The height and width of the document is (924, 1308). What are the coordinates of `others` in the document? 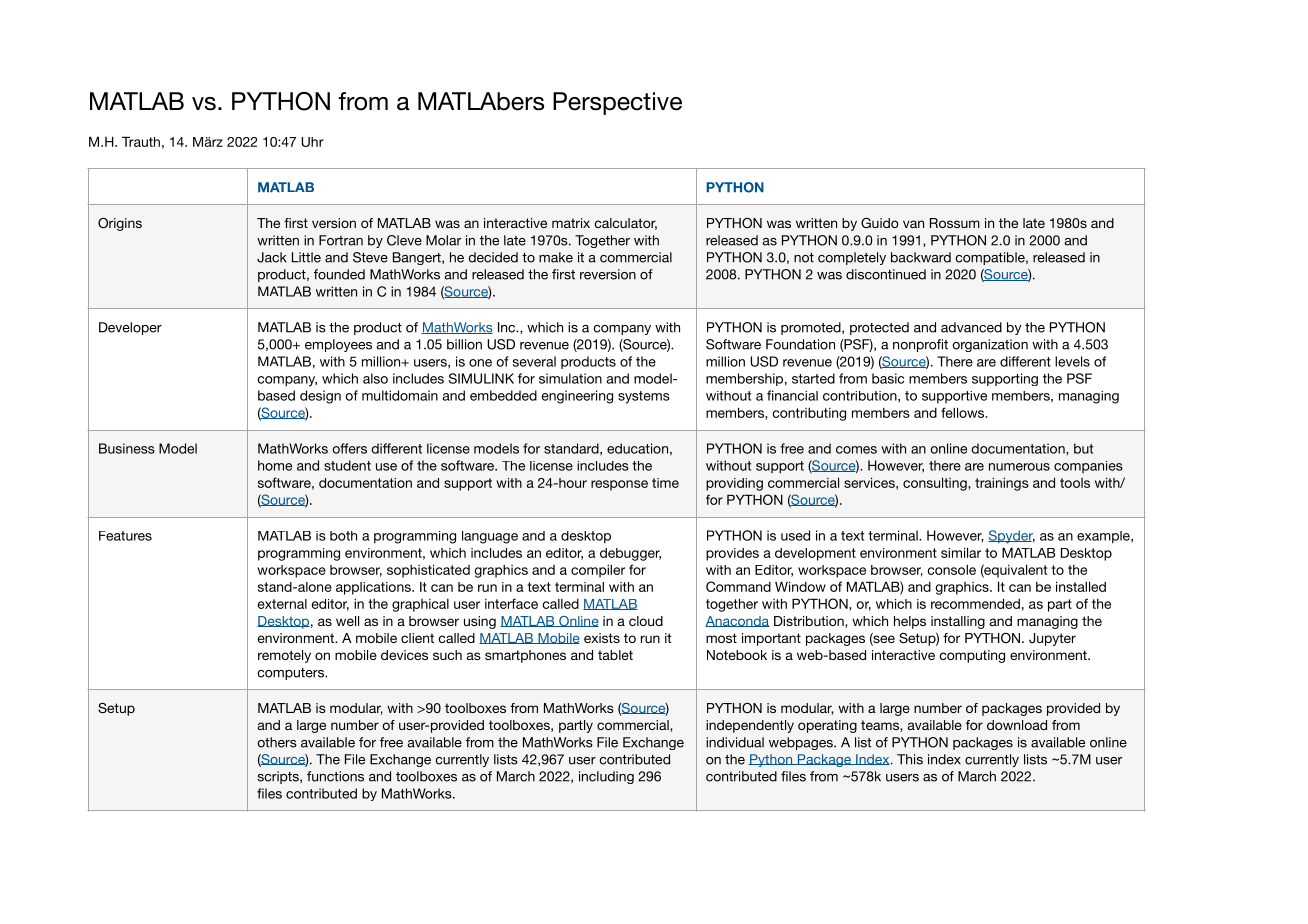 It's located at (277, 742).
